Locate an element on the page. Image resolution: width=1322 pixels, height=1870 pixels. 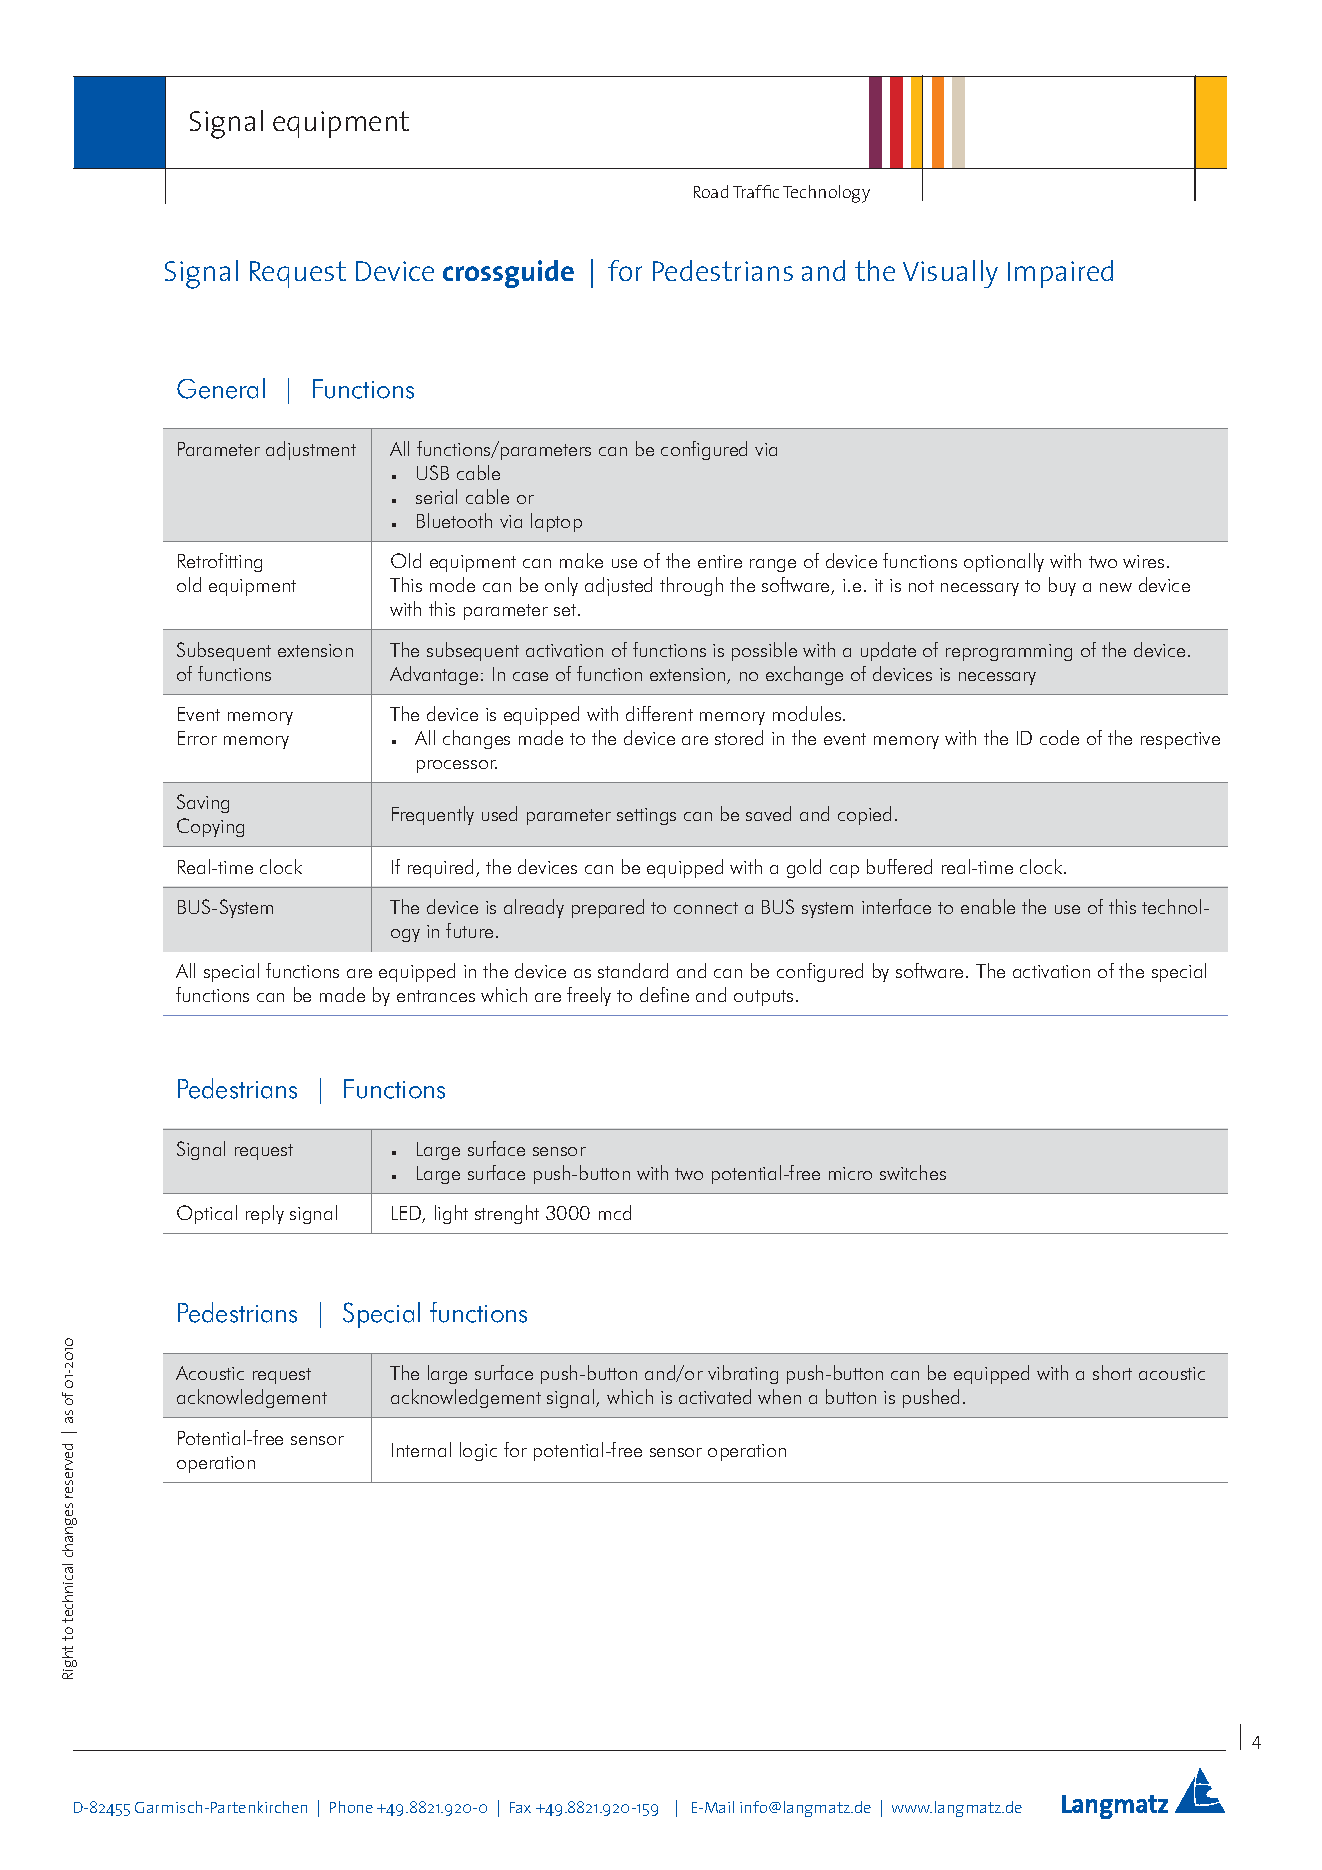
Error is located at coordinates (197, 738).
